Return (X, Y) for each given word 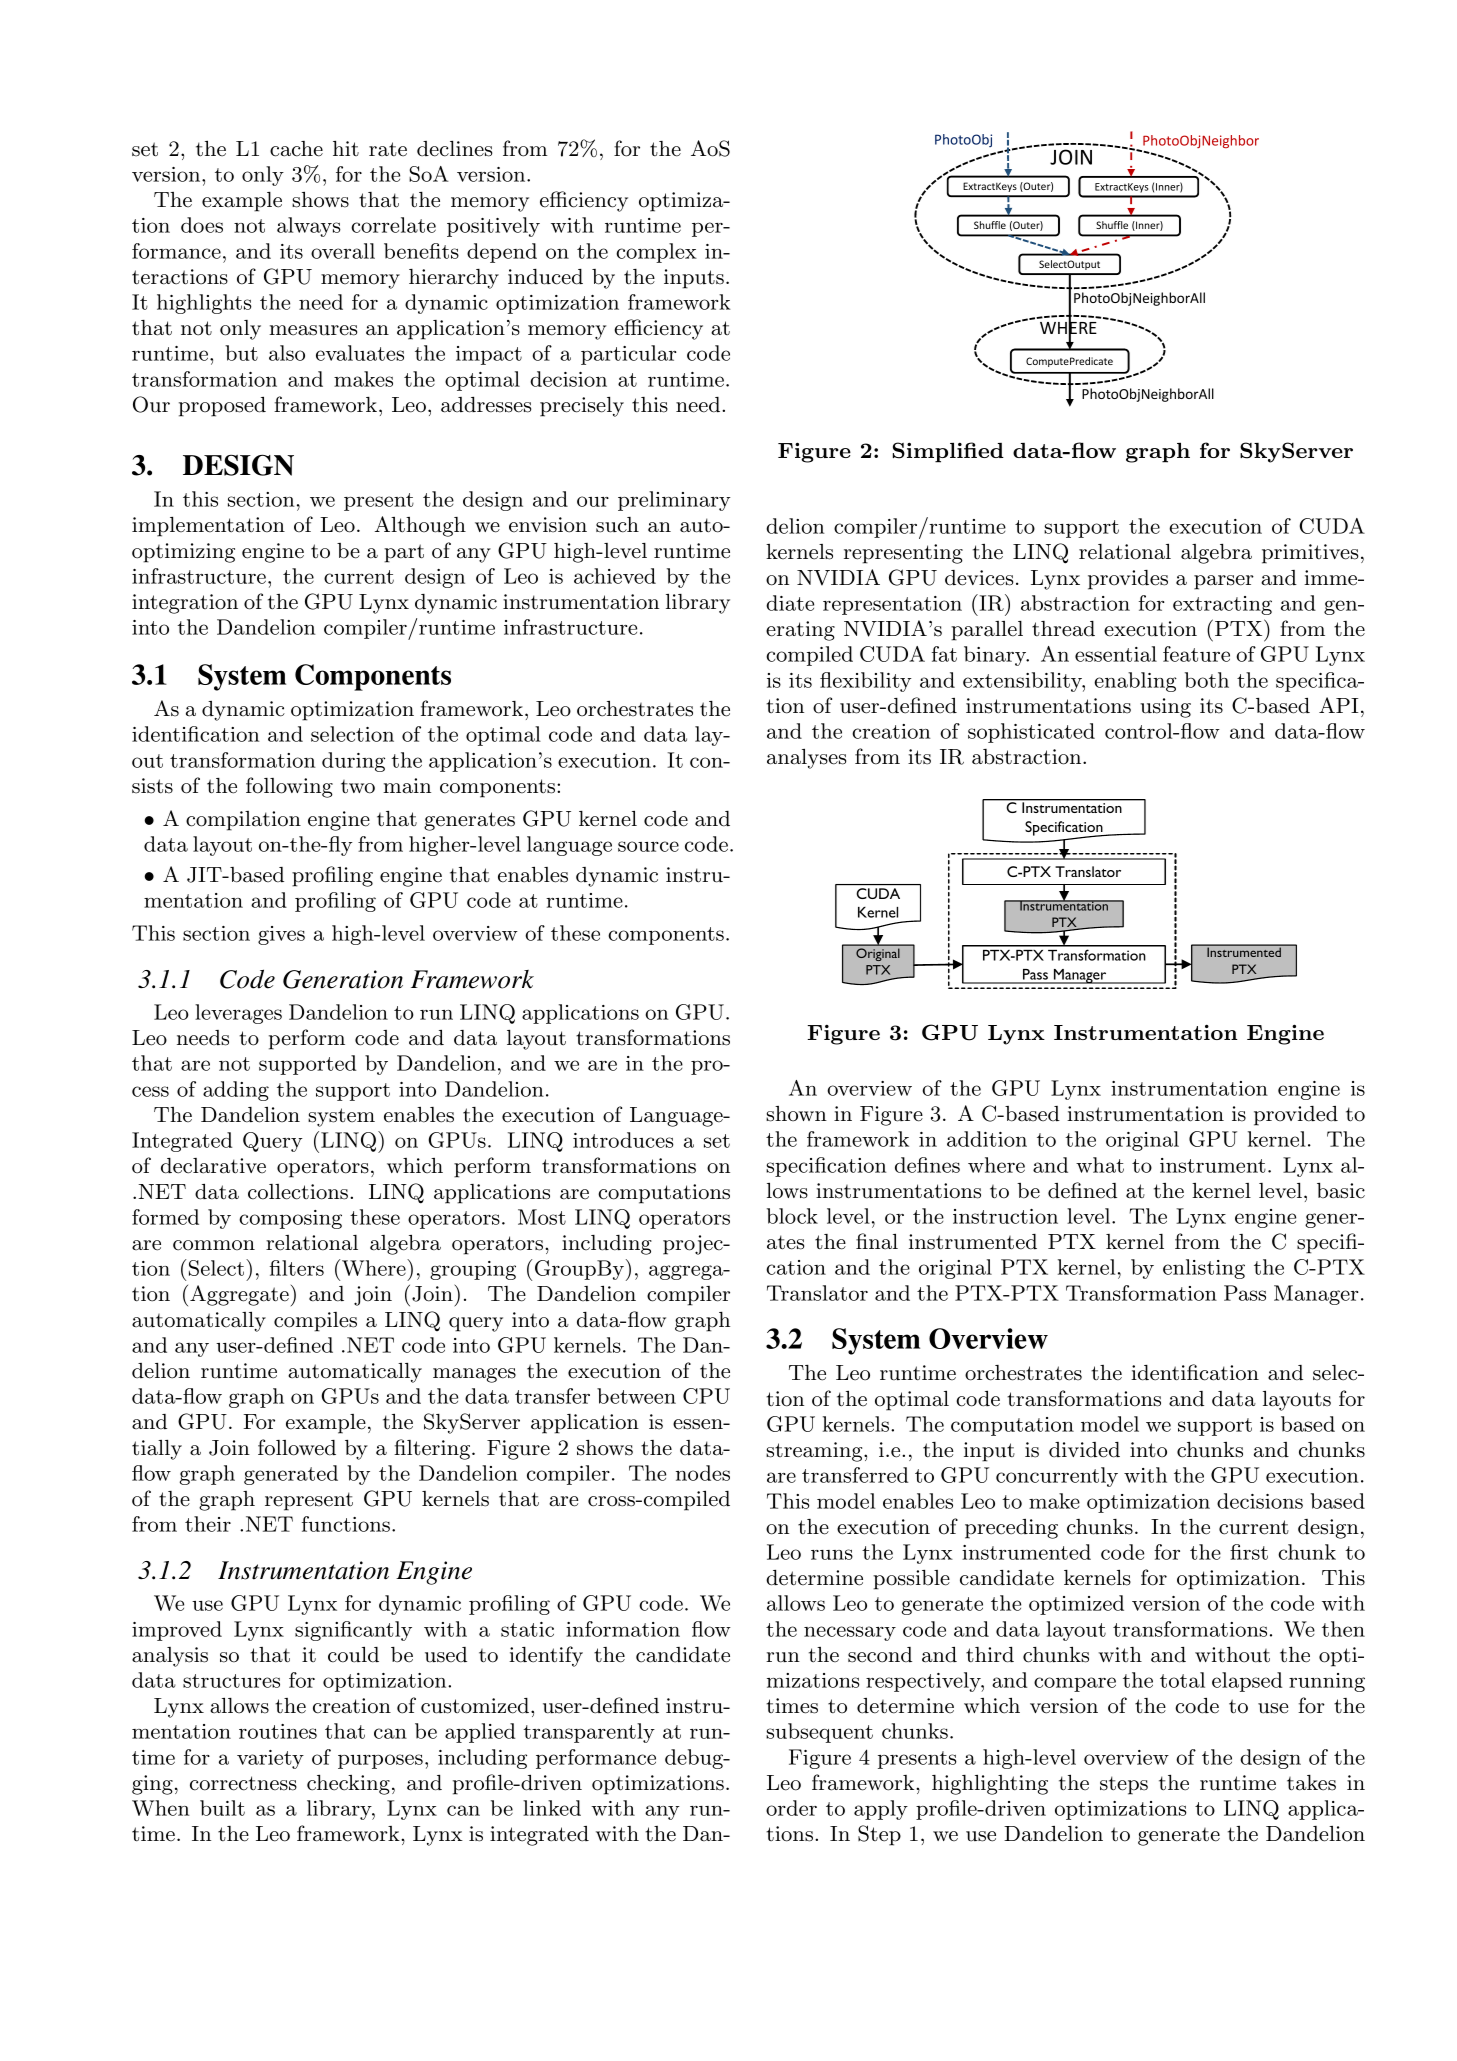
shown (796, 1114)
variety (270, 1759)
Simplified (948, 452)
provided (1296, 1116)
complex (656, 253)
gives (281, 935)
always (309, 227)
